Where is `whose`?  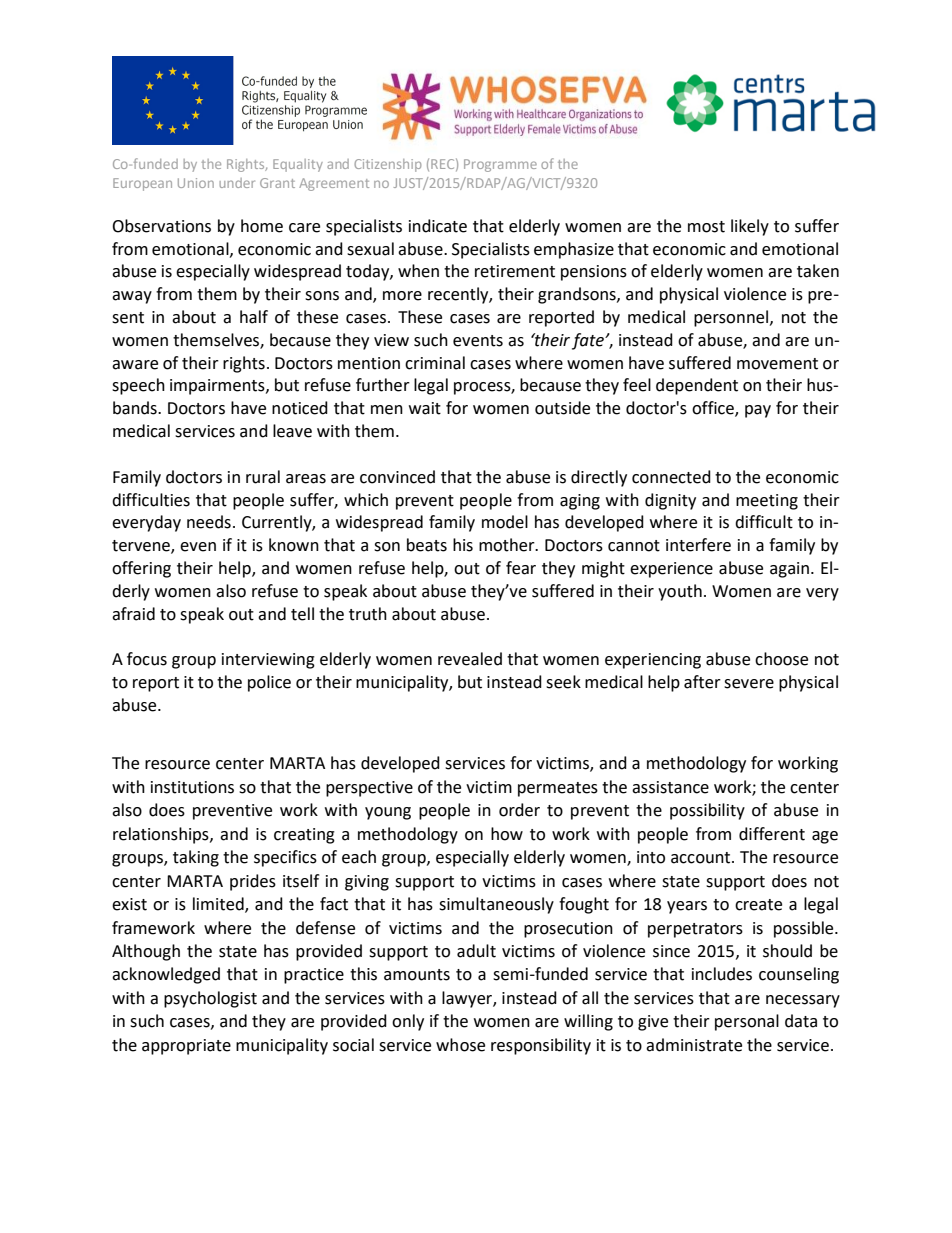 whose is located at coordinates (460, 1045).
